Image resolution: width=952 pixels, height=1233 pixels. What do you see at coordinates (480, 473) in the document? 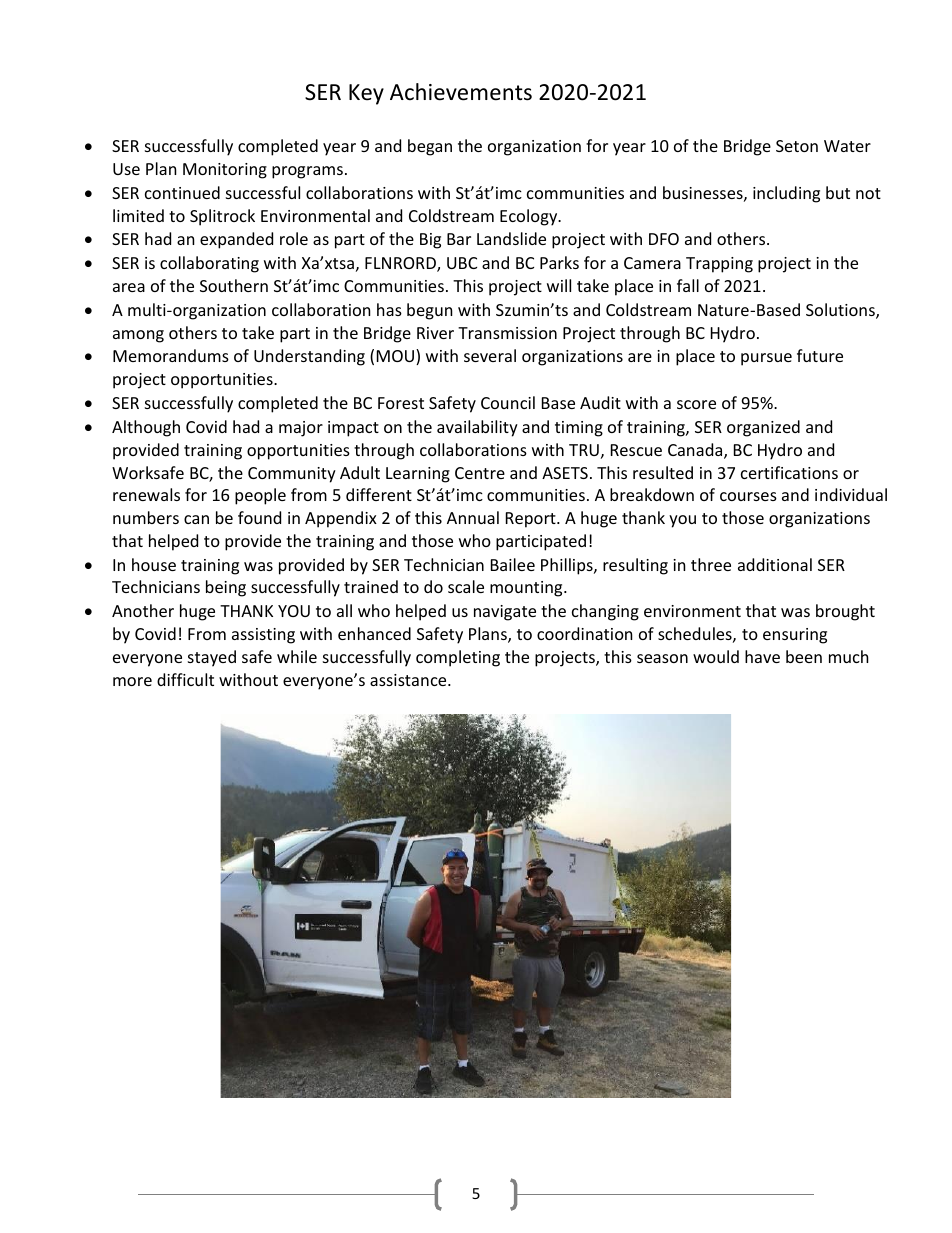
I see `Centre` at bounding box center [480, 473].
